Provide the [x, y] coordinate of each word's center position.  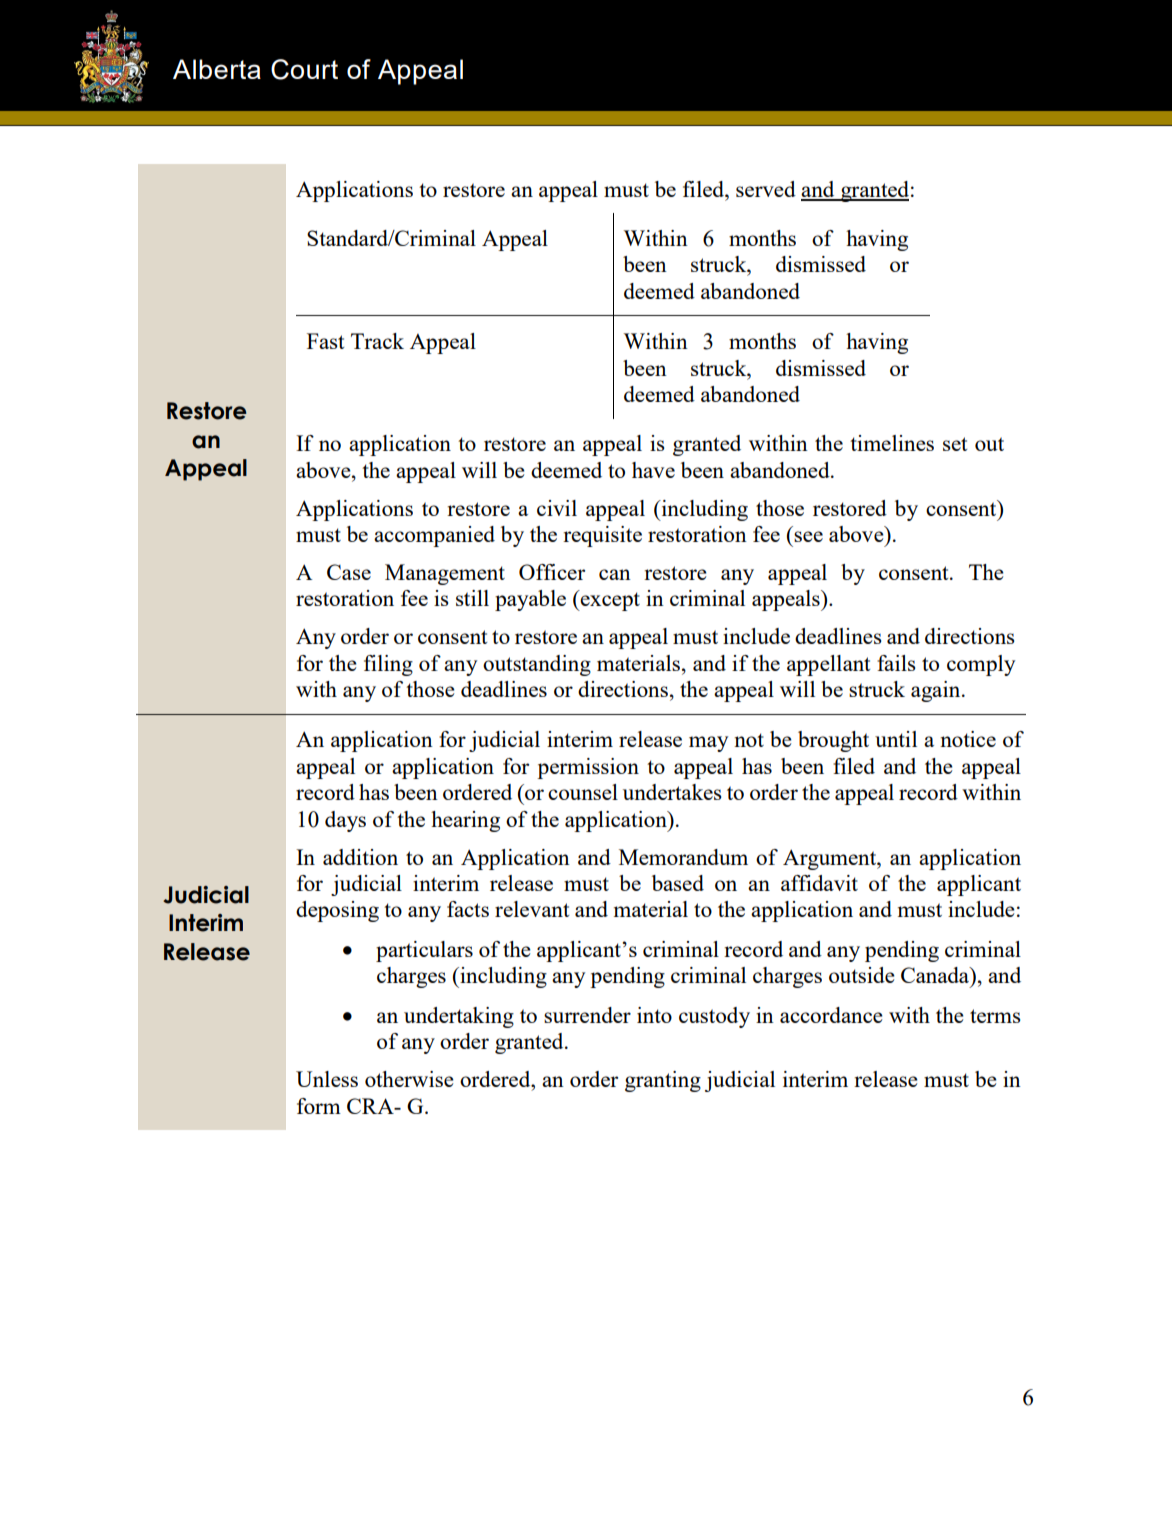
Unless [327, 1079]
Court [304, 69]
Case [349, 572]
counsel [583, 792]
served [766, 189]
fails [896, 663]
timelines [892, 443]
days [345, 821]
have [653, 470]
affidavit [819, 883]
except [609, 600]
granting [663, 1081]
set [955, 444]
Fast [325, 341]
